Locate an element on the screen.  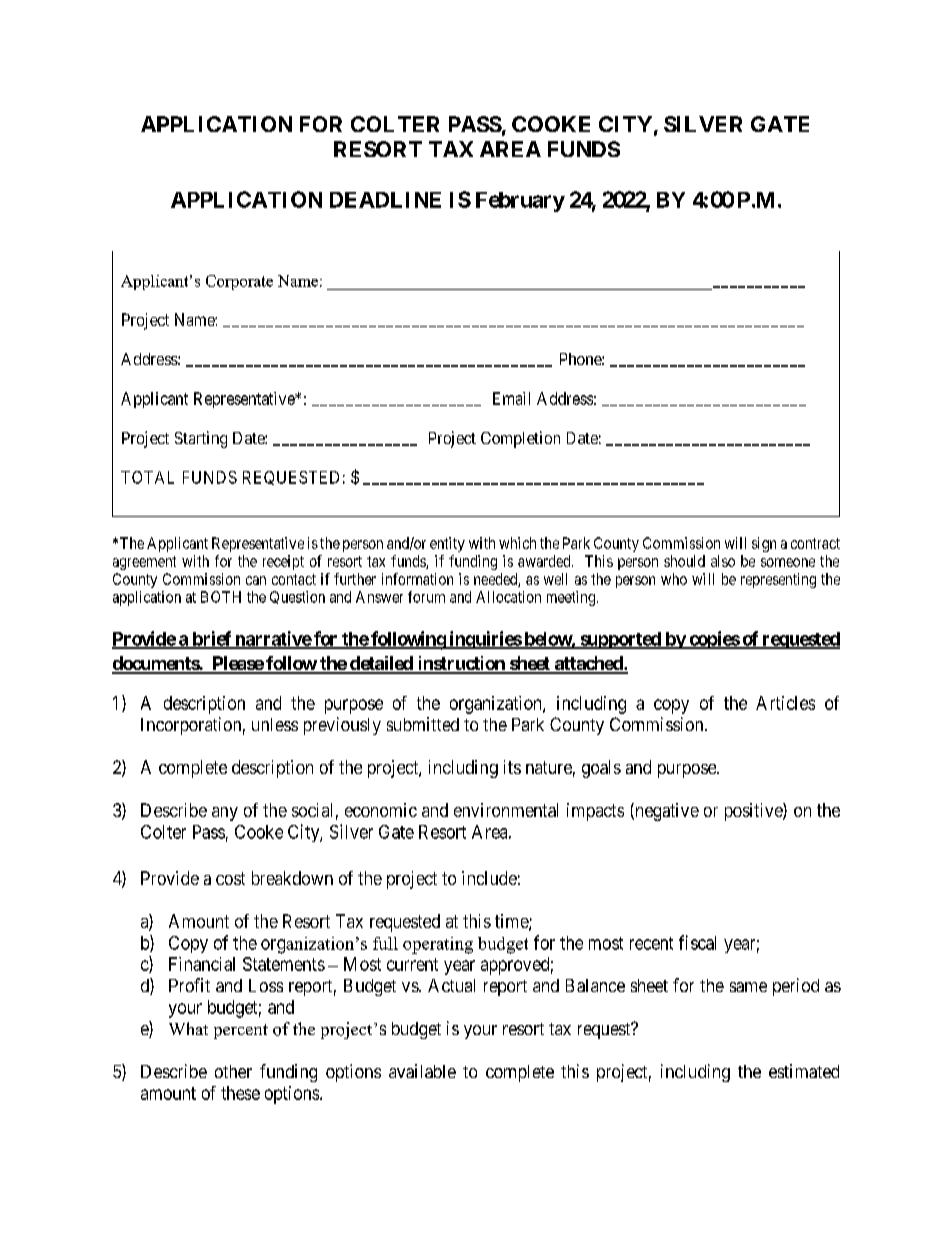
Corporate is located at coordinates (239, 282).
